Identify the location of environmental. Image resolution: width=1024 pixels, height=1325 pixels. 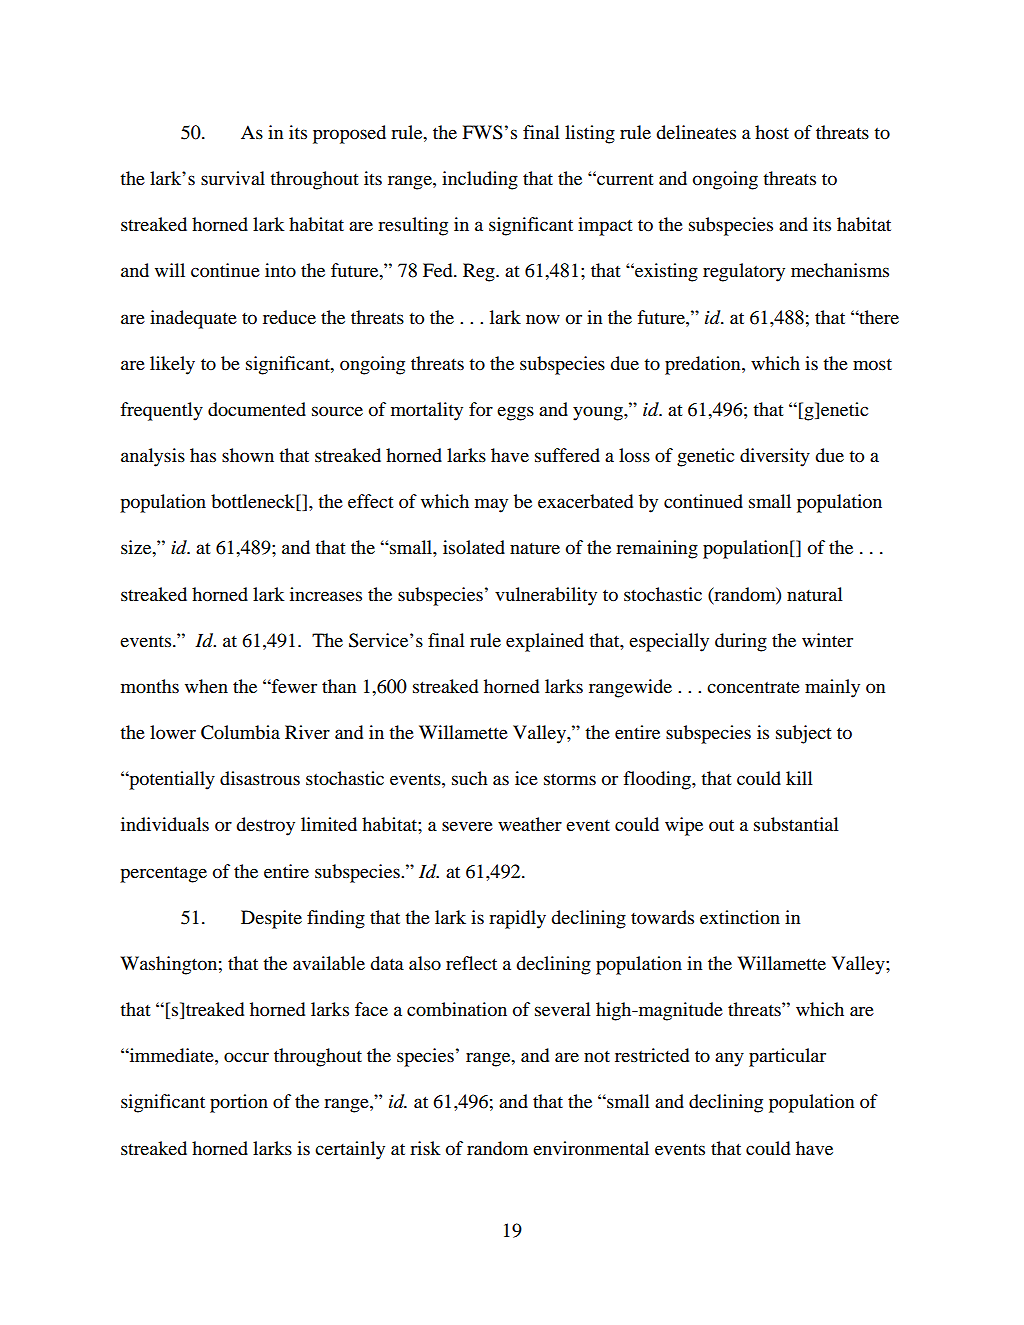
(591, 1148).
